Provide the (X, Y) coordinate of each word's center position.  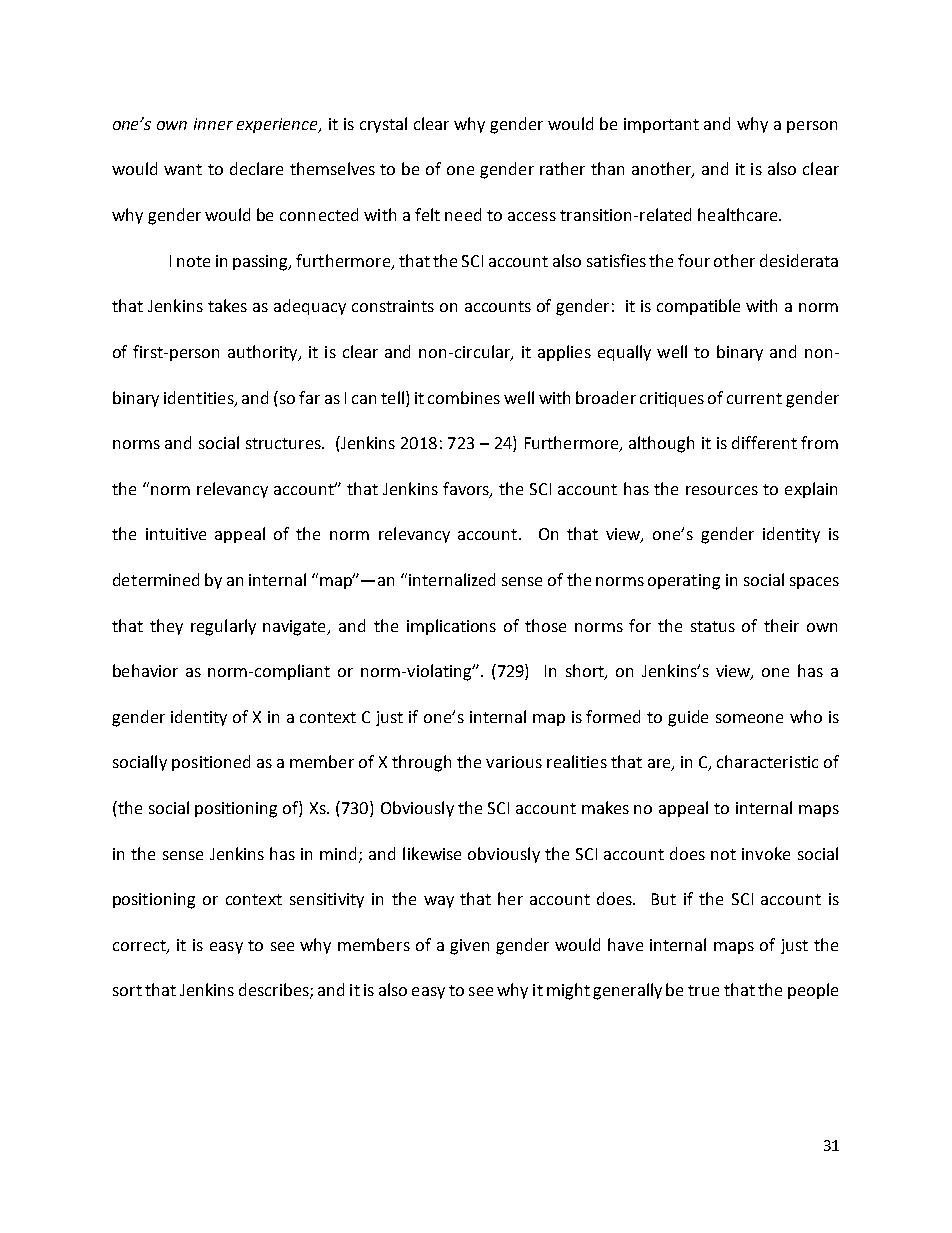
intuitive (176, 534)
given (469, 947)
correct (140, 947)
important (661, 125)
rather (562, 168)
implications (451, 627)
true (703, 990)
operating (684, 582)
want (183, 169)
